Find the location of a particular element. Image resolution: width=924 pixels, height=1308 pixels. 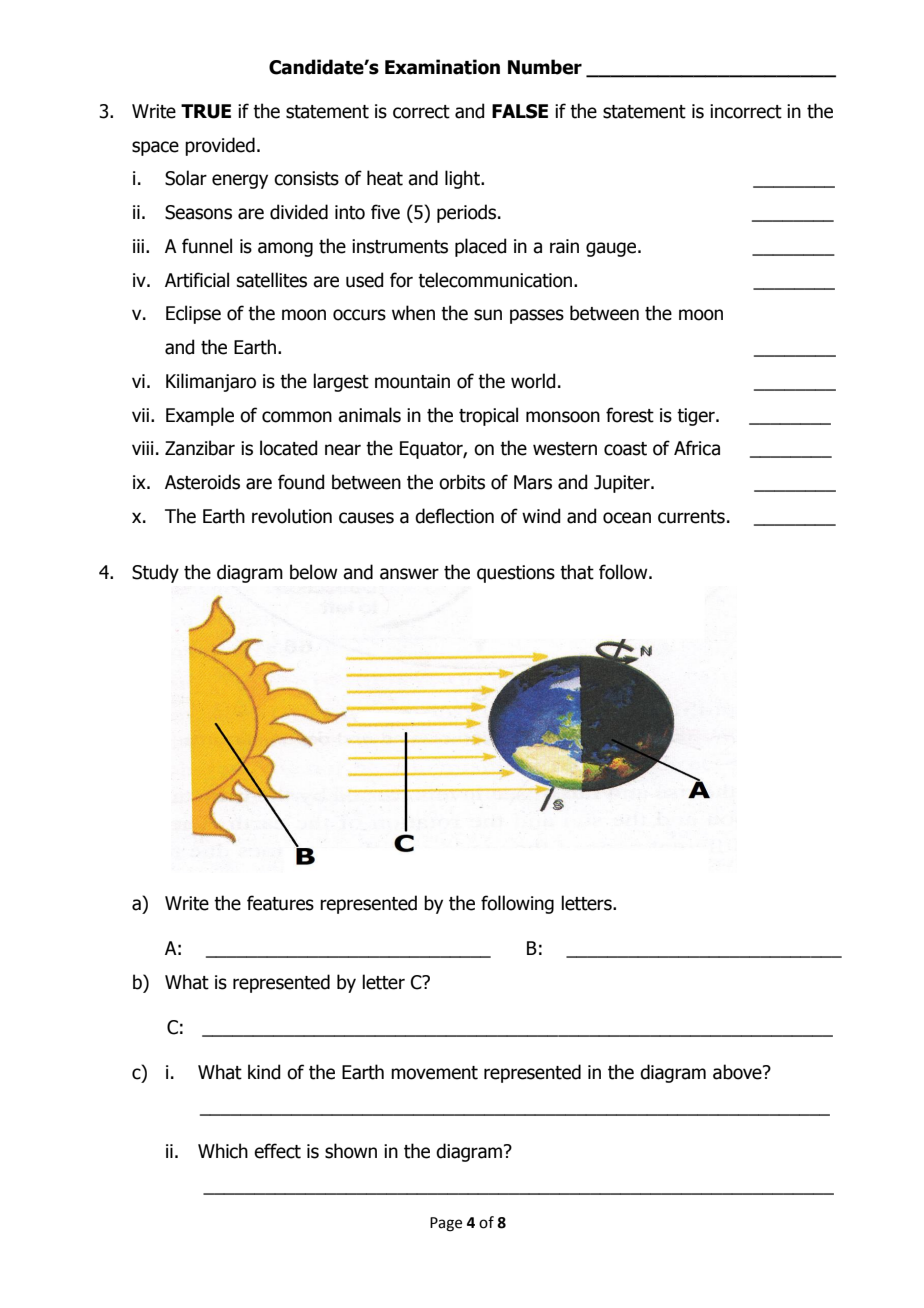

shown is located at coordinates (351, 1151).
